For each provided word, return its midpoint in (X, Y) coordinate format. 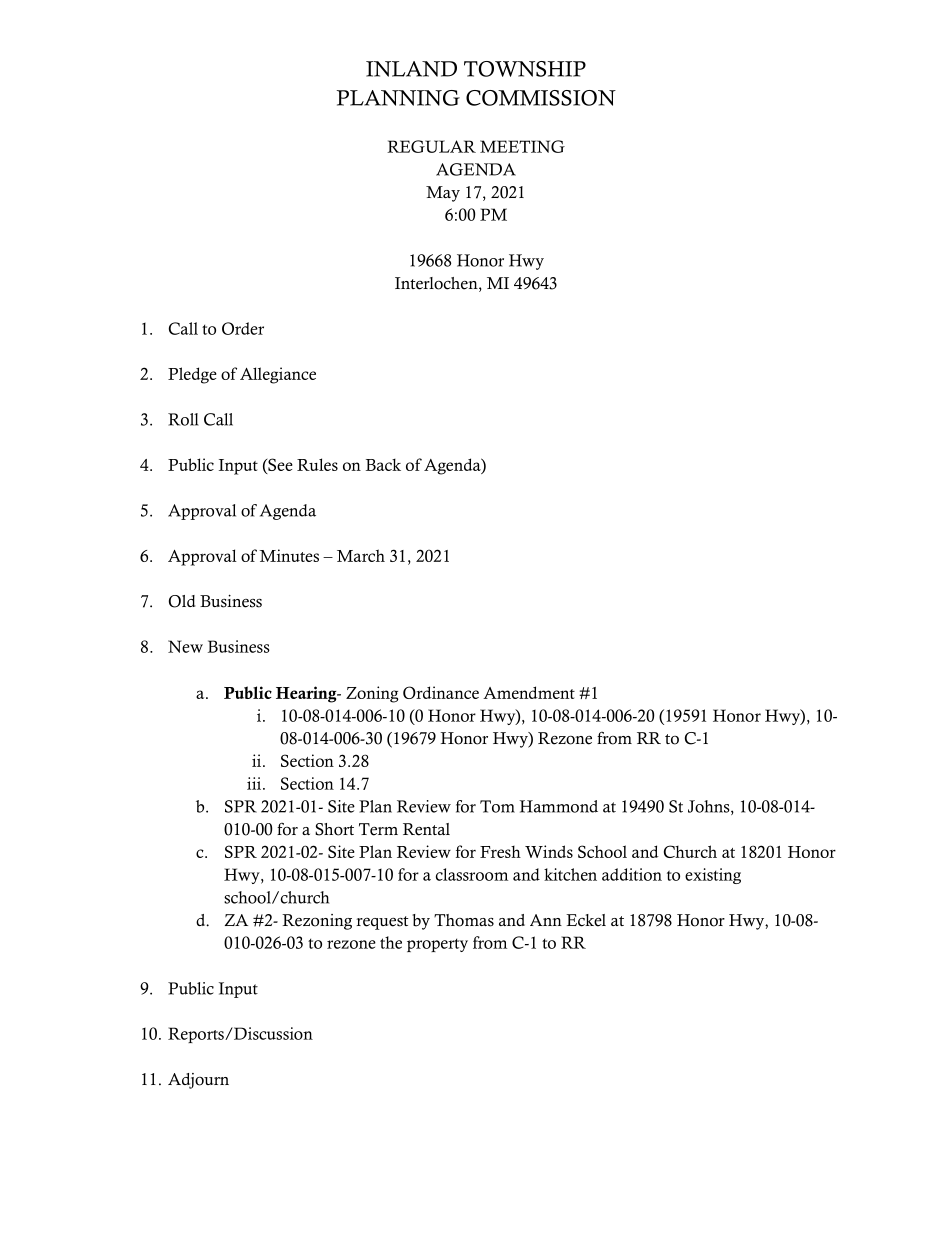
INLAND (411, 69)
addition (632, 874)
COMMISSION (541, 98)
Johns (710, 807)
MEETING (522, 146)
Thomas (464, 920)
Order (243, 328)
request (382, 923)
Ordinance (441, 692)
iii (255, 783)
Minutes (289, 555)
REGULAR (431, 146)
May (443, 194)
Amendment (529, 692)
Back (383, 465)
